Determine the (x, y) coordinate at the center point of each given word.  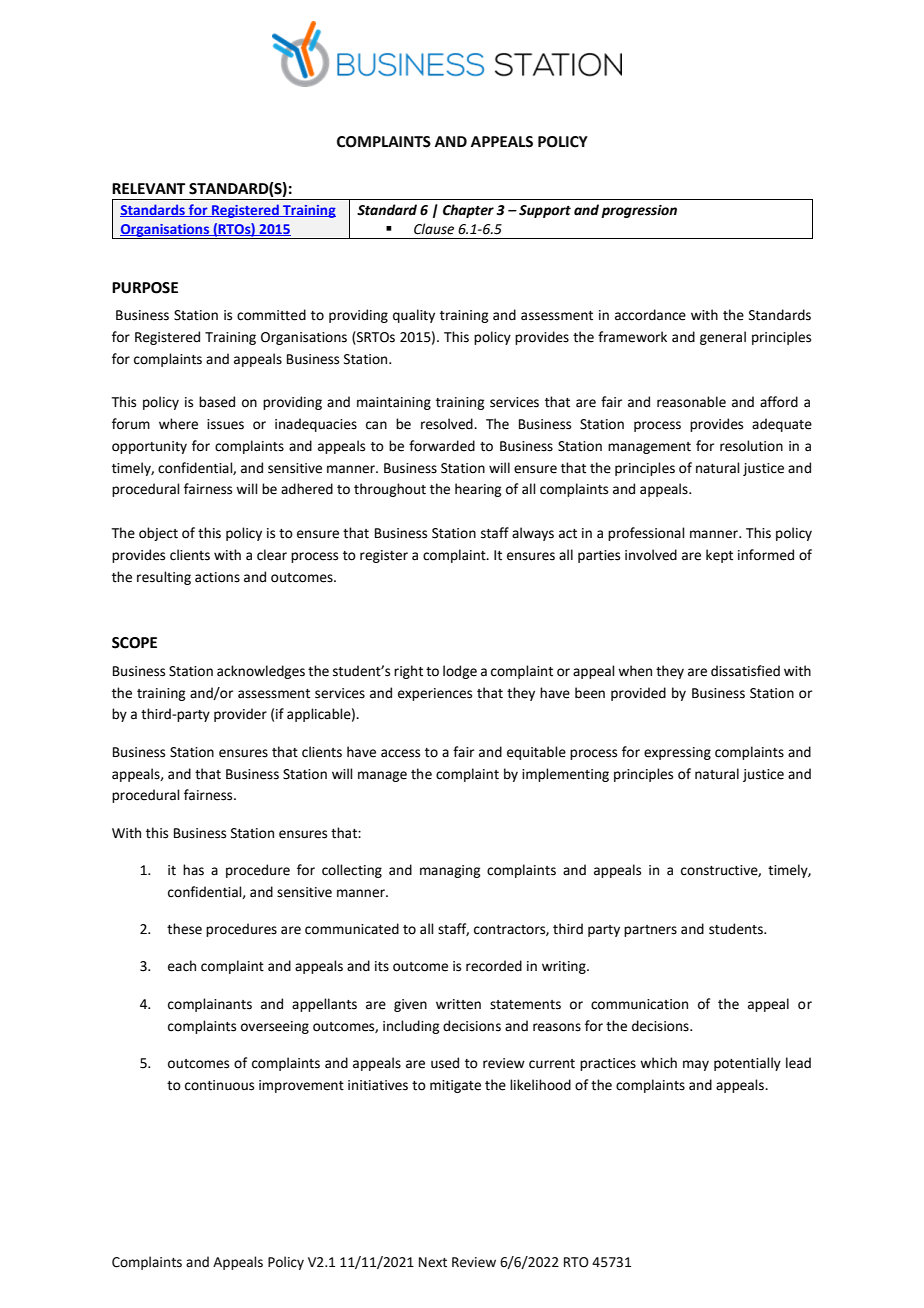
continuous (219, 1085)
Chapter (468, 211)
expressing (677, 753)
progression (639, 211)
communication (639, 1004)
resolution (751, 446)
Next (433, 1262)
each (182, 966)
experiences (435, 694)
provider (240, 715)
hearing (478, 490)
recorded (494, 966)
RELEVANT (148, 188)
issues (225, 424)
